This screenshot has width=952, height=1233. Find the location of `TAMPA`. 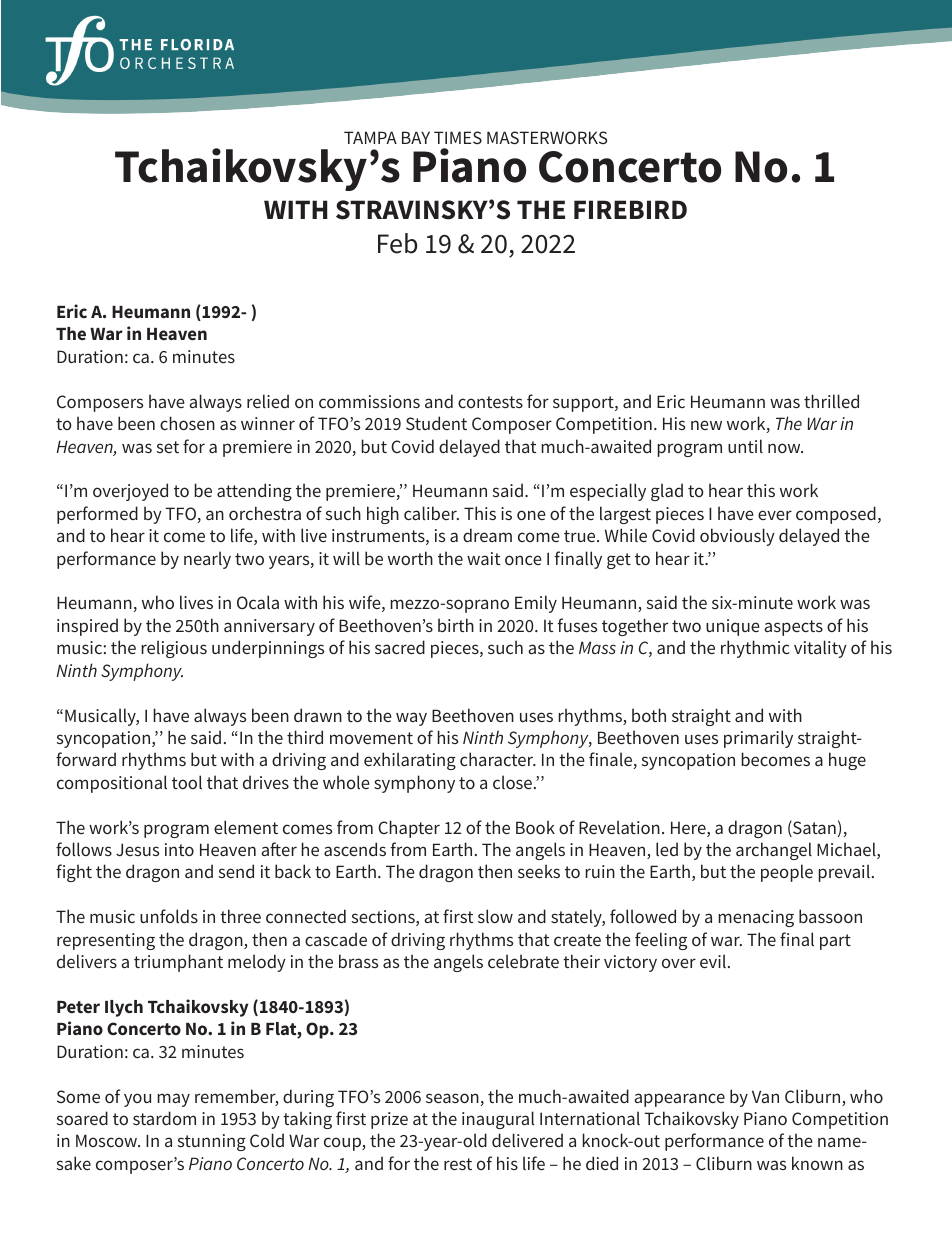

TAMPA is located at coordinates (370, 137).
